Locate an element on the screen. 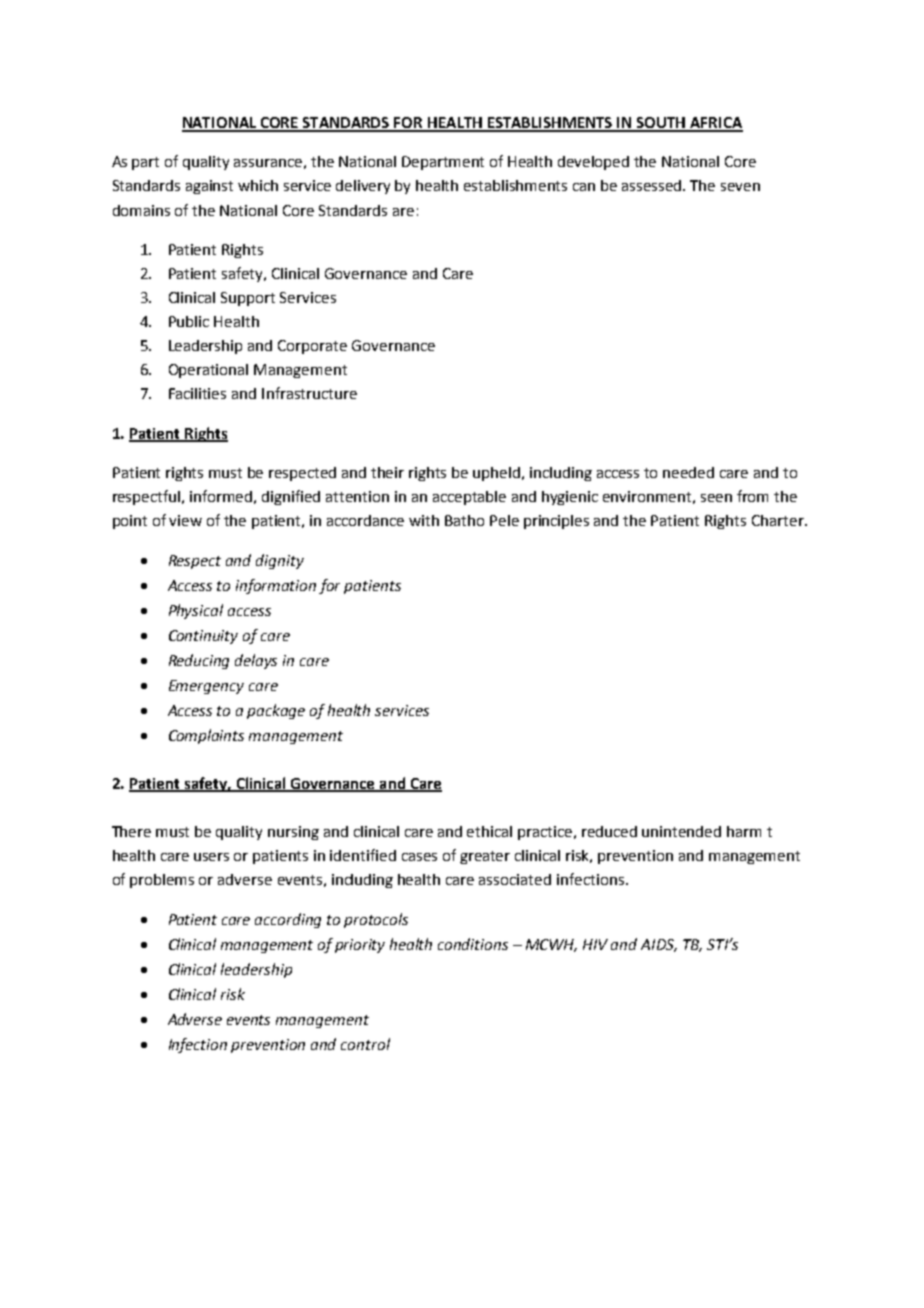 Image resolution: width=924 pixels, height=1308 pixels. according is located at coordinates (288, 920).
